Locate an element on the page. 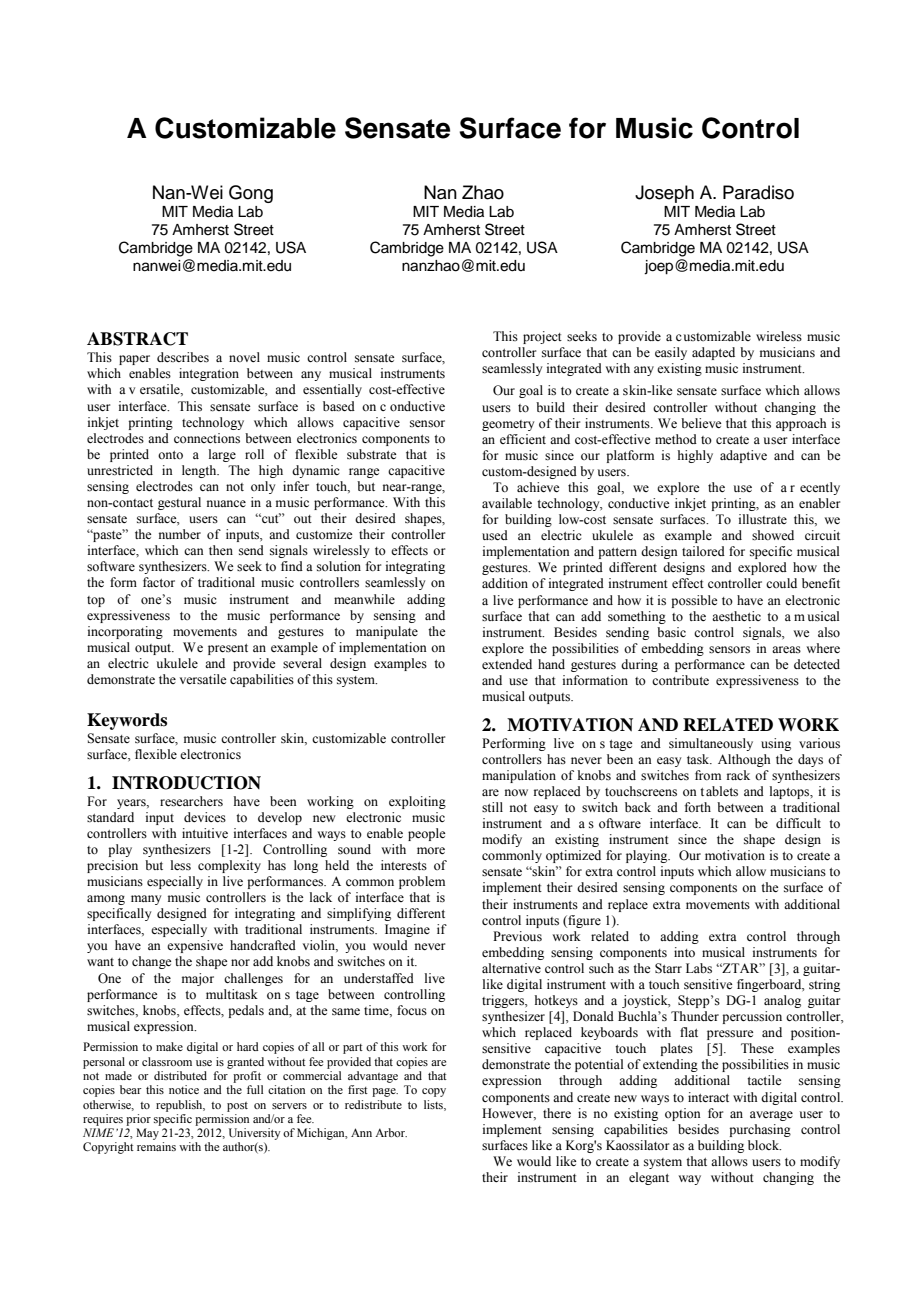 This image has height=1308, width=924. present is located at coordinates (228, 649).
